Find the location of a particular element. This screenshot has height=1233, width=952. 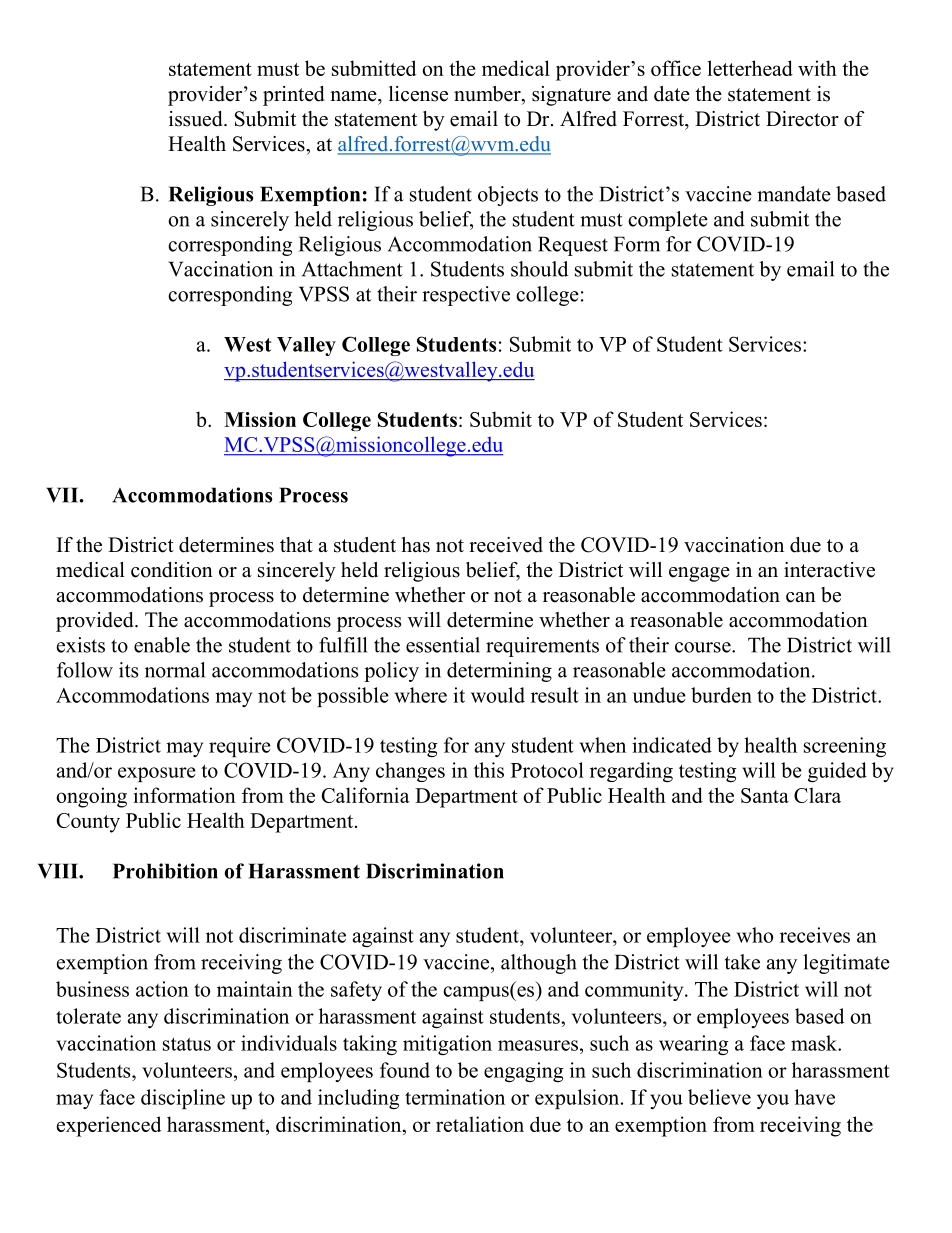

respective is located at coordinates (466, 296).
